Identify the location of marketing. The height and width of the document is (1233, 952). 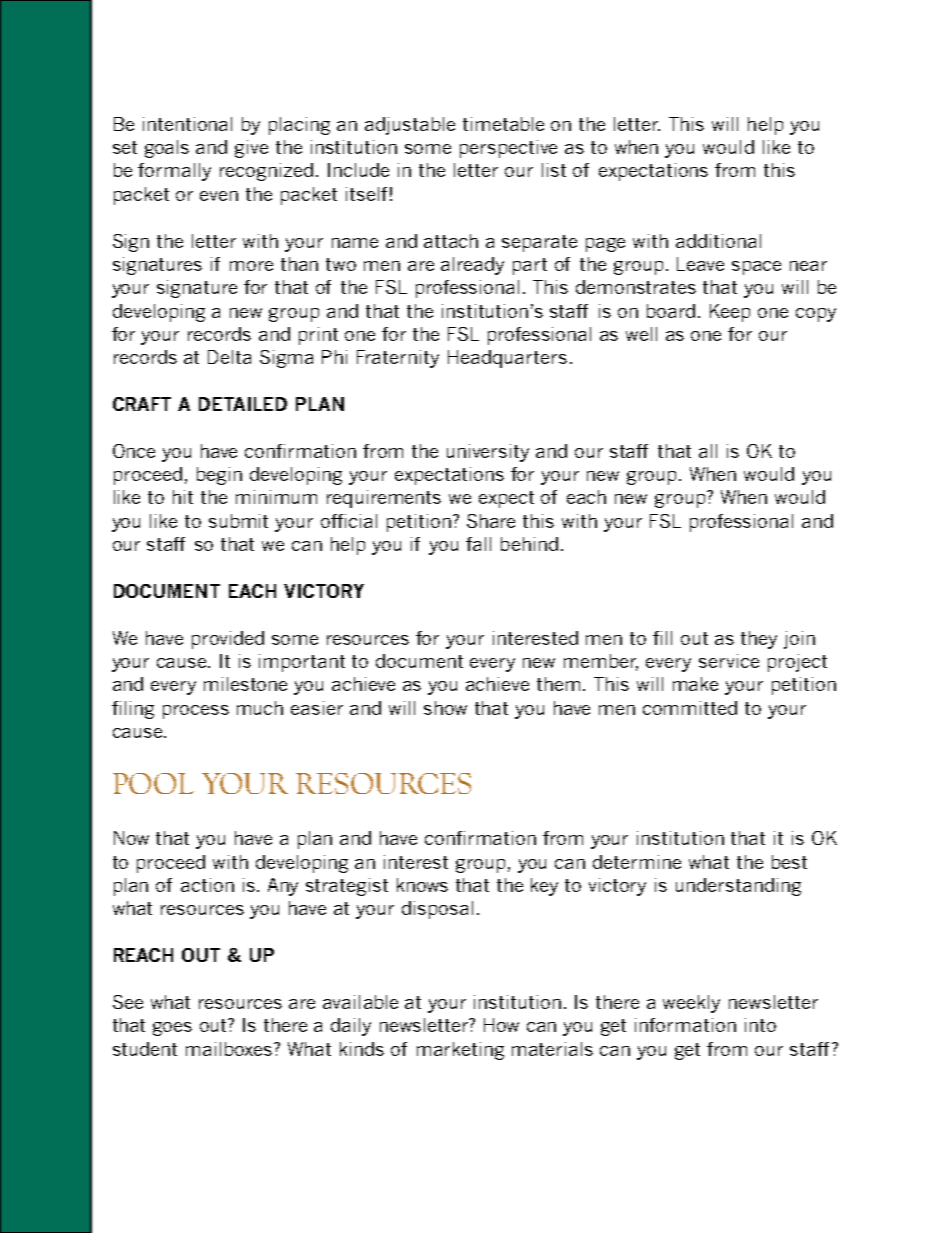
(460, 1051).
